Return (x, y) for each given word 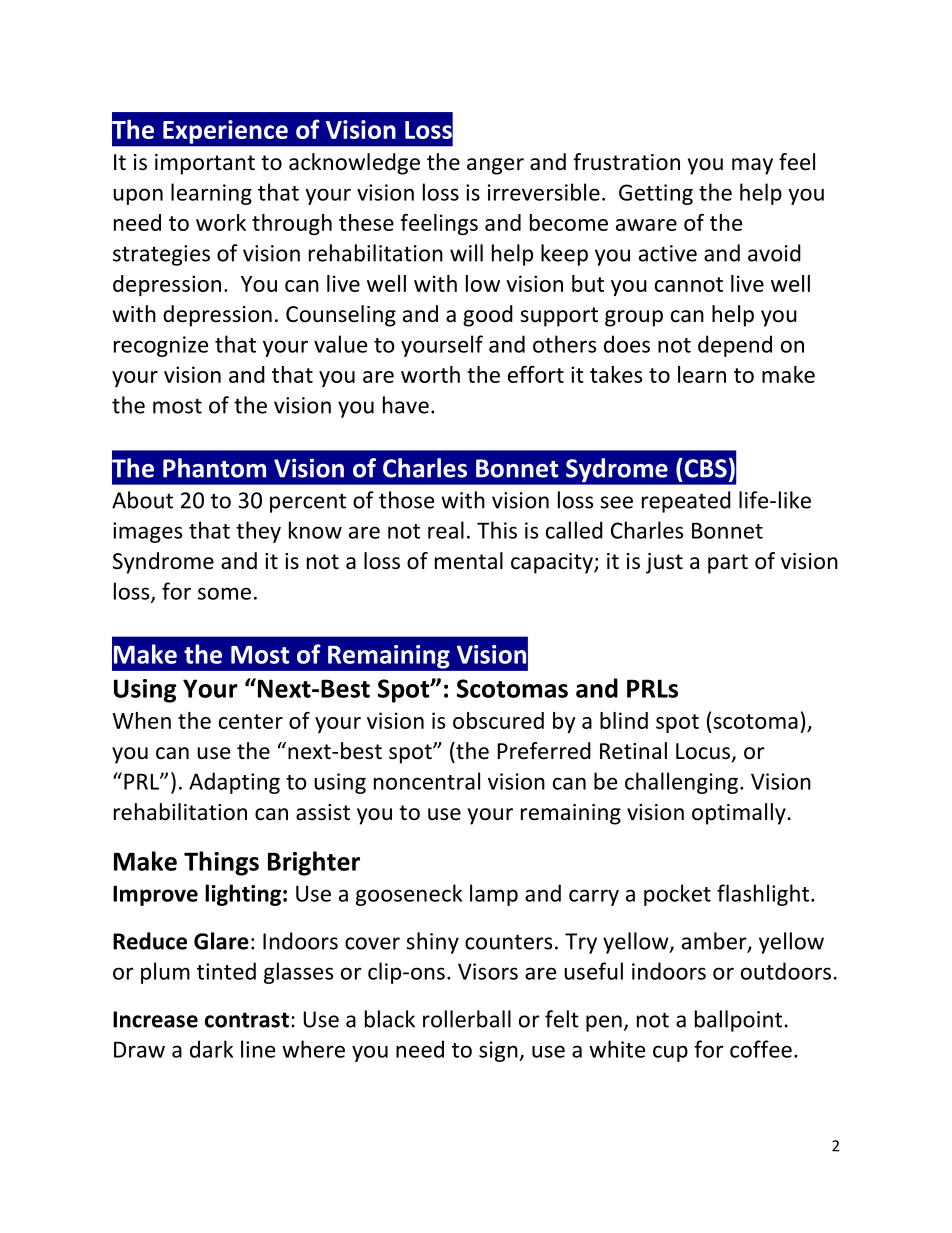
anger (495, 166)
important (205, 164)
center (251, 721)
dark (211, 1049)
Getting (656, 194)
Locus (703, 751)
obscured (498, 720)
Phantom (214, 468)
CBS (704, 468)
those (406, 500)
